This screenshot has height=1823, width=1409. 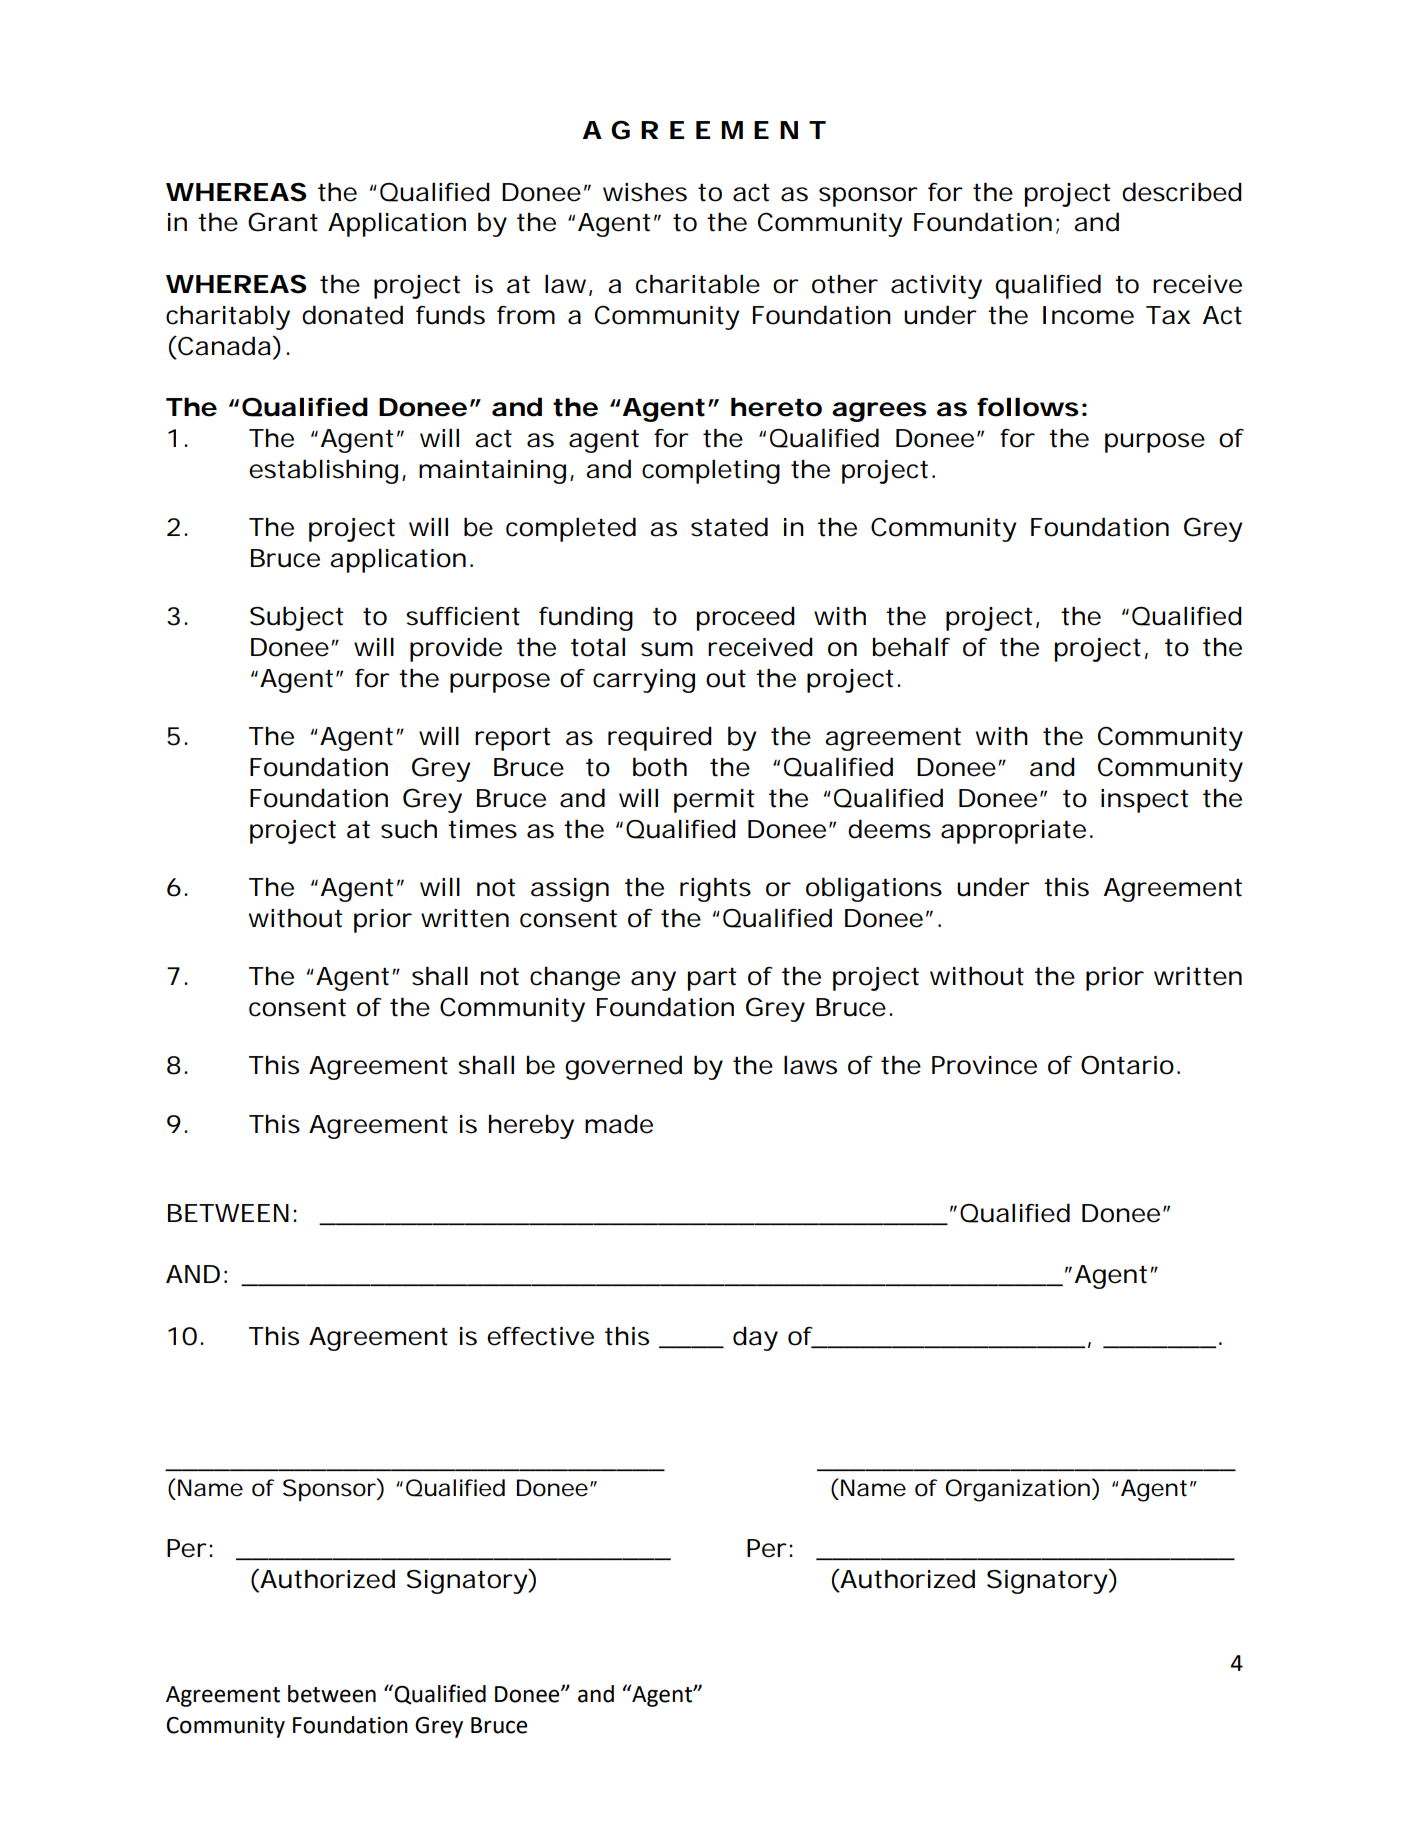 What do you see at coordinates (1013, 832) in the screenshot?
I see `appropriate` at bounding box center [1013, 832].
